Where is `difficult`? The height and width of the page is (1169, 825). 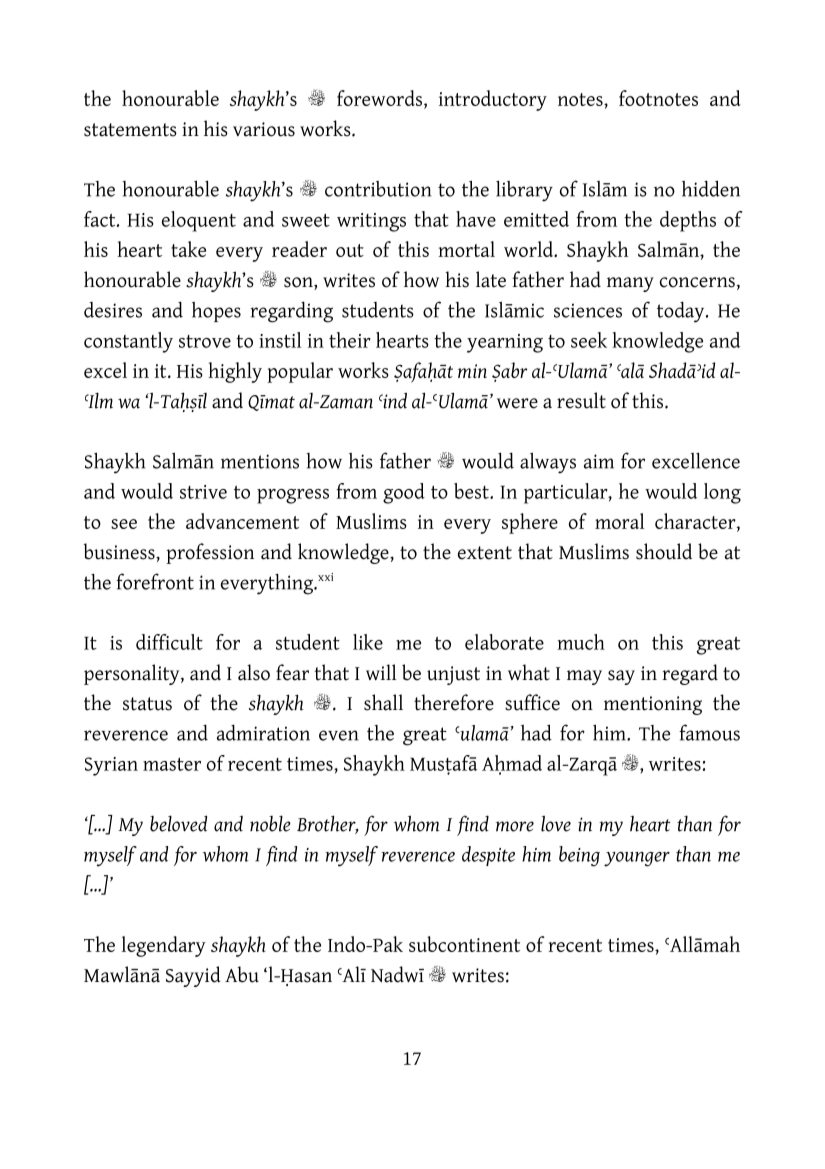 difficult is located at coordinates (169, 642).
